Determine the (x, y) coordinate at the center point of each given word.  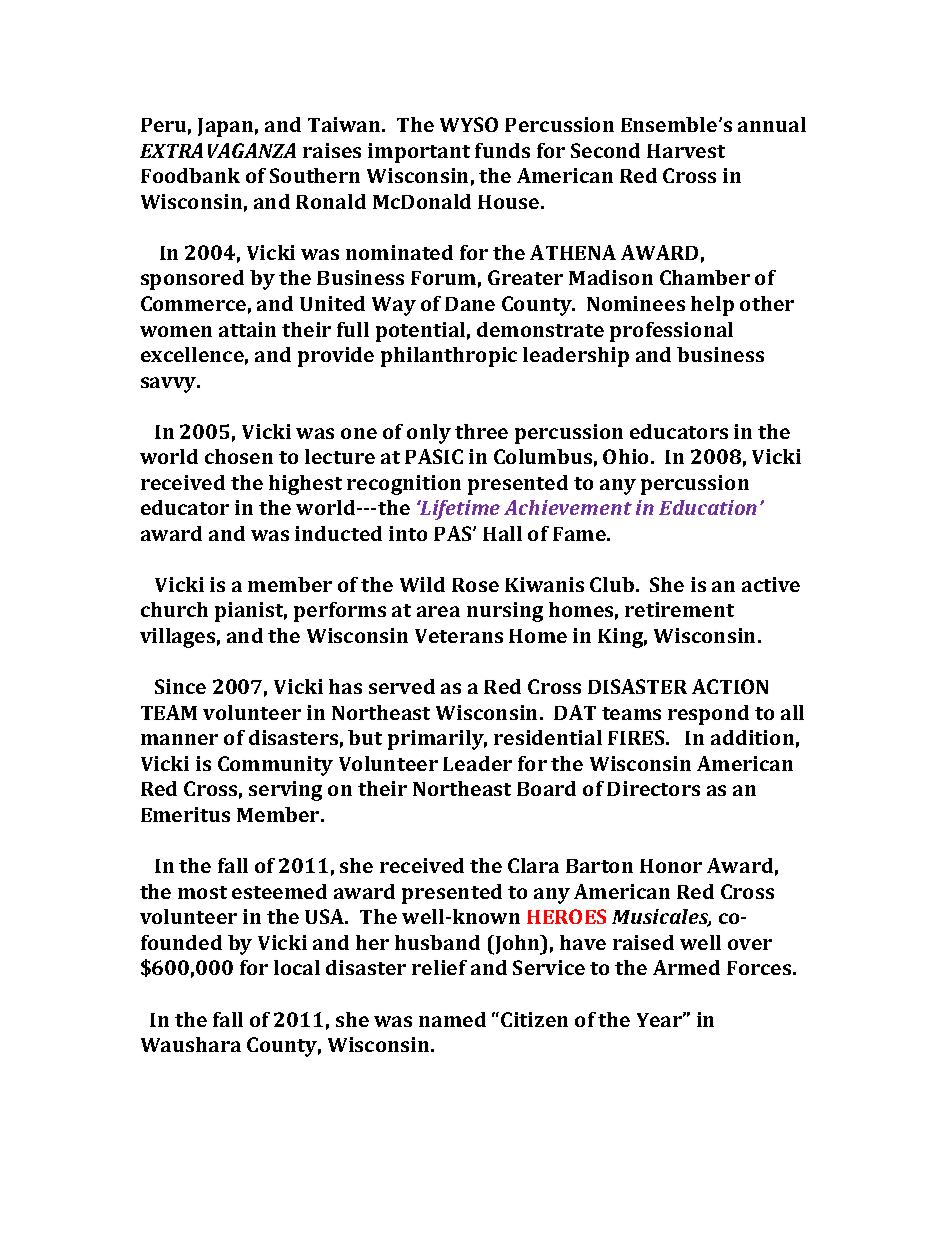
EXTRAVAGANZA (218, 150)
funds (502, 150)
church (174, 609)
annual (772, 124)
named (452, 1019)
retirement (679, 609)
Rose (475, 585)
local (297, 967)
